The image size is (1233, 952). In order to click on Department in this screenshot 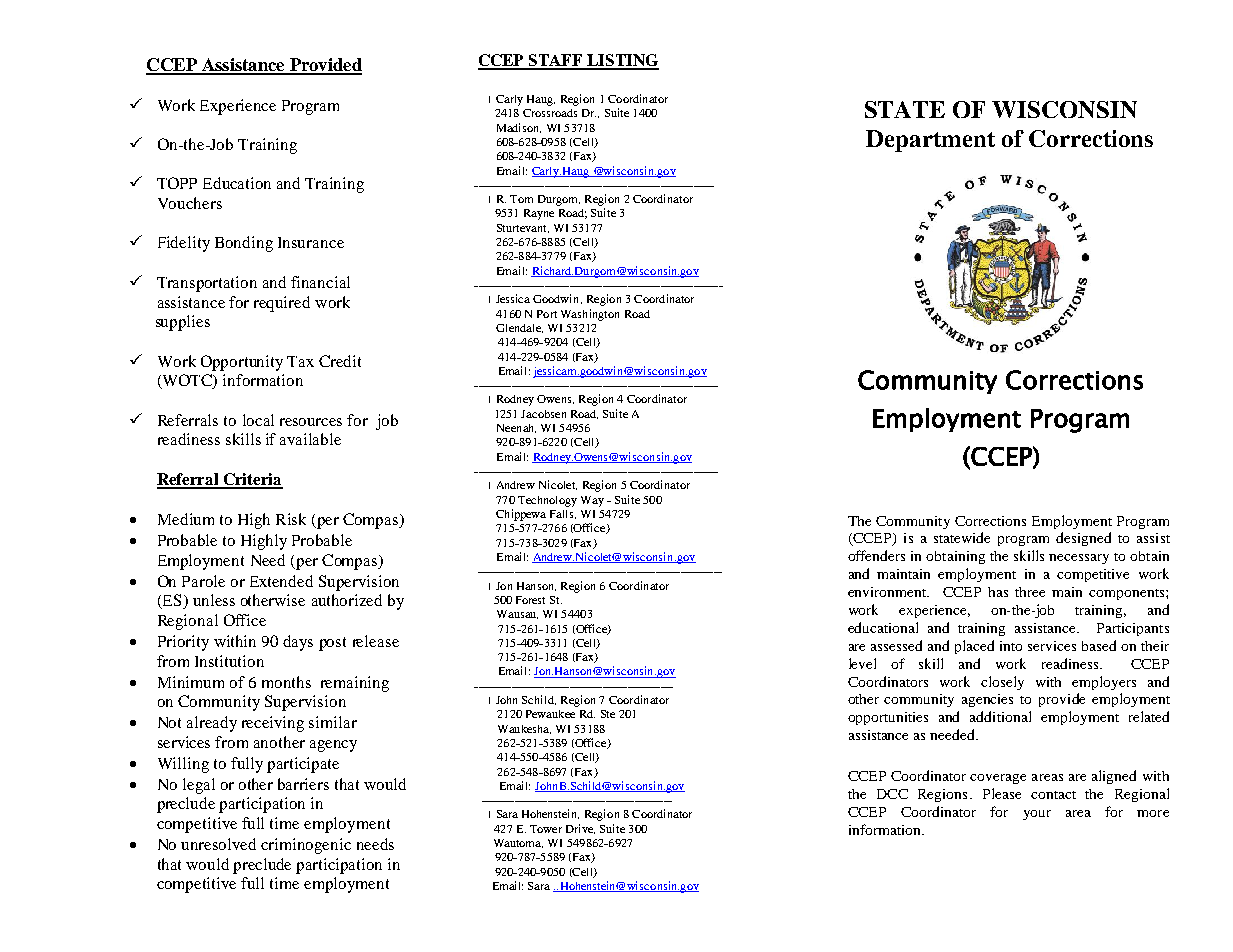, I will do `click(930, 141)`.
